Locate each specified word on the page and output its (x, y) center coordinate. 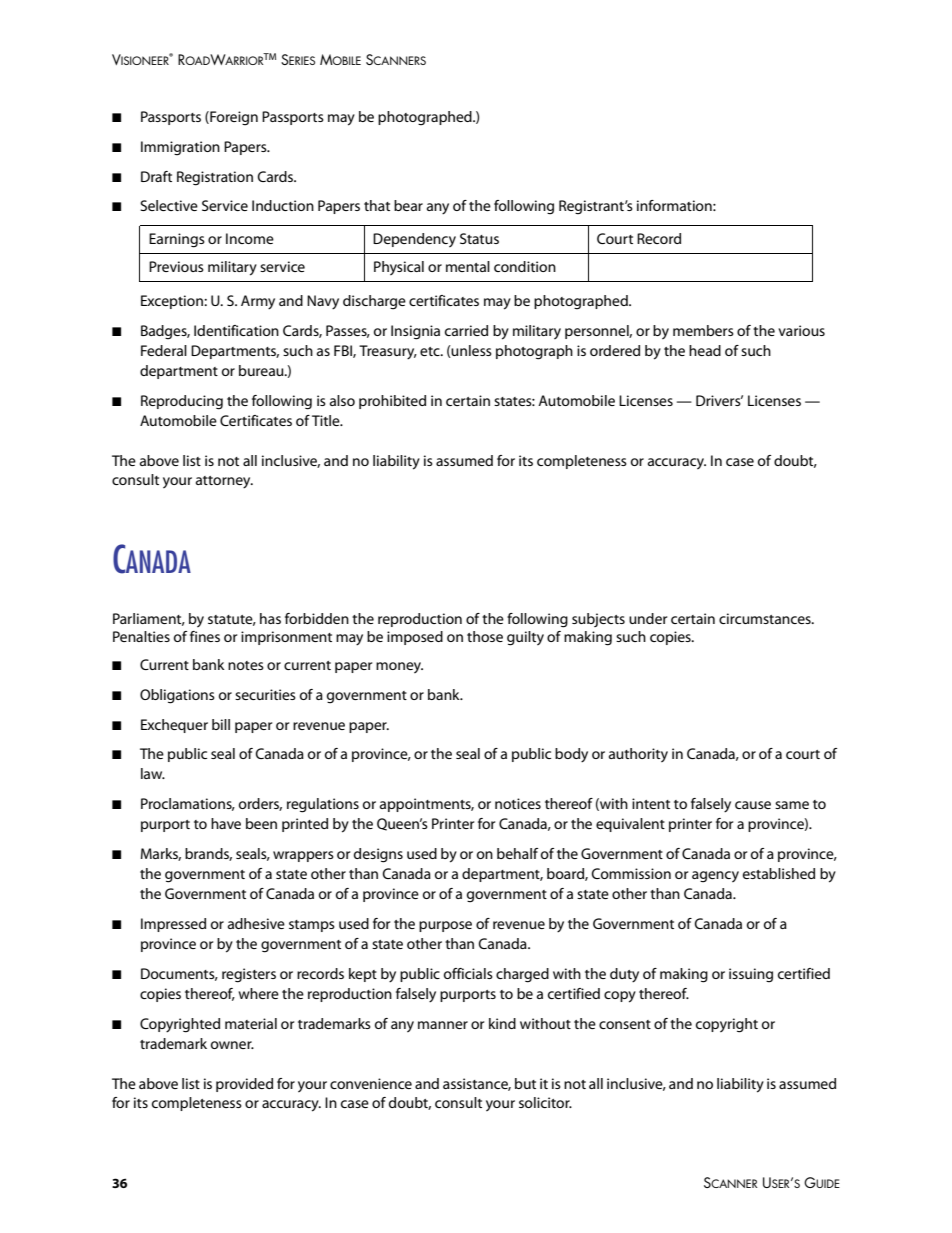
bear (408, 205)
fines (205, 636)
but (525, 1083)
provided (244, 1085)
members (703, 330)
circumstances (766, 618)
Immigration (180, 148)
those (485, 636)
